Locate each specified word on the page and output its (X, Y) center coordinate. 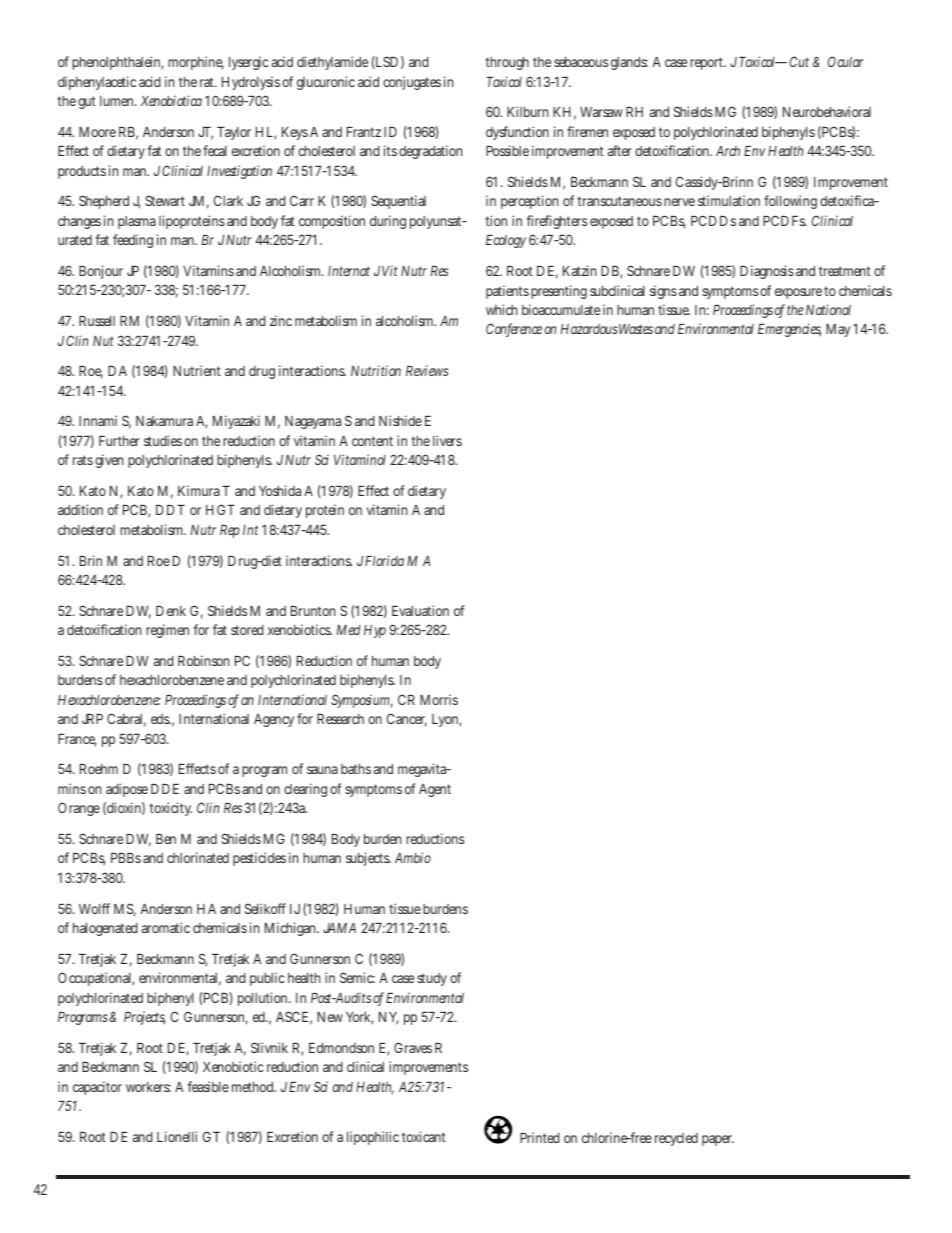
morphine (196, 63)
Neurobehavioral (827, 111)
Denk (171, 611)
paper (718, 1140)
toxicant (424, 1136)
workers (148, 1087)
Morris (439, 699)
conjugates (412, 83)
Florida (384, 560)
